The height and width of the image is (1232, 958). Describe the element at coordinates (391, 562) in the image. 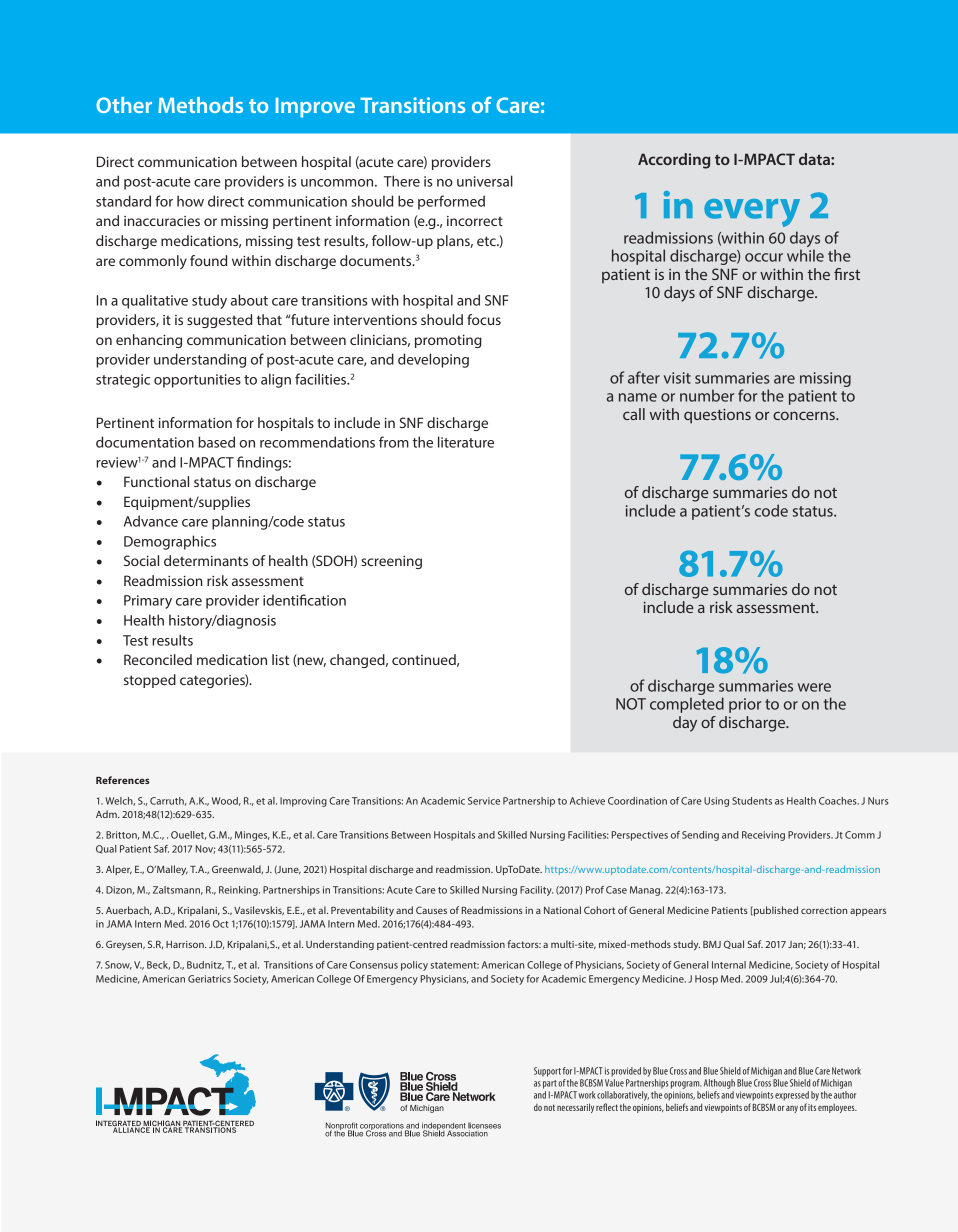

I see `screening` at that location.
